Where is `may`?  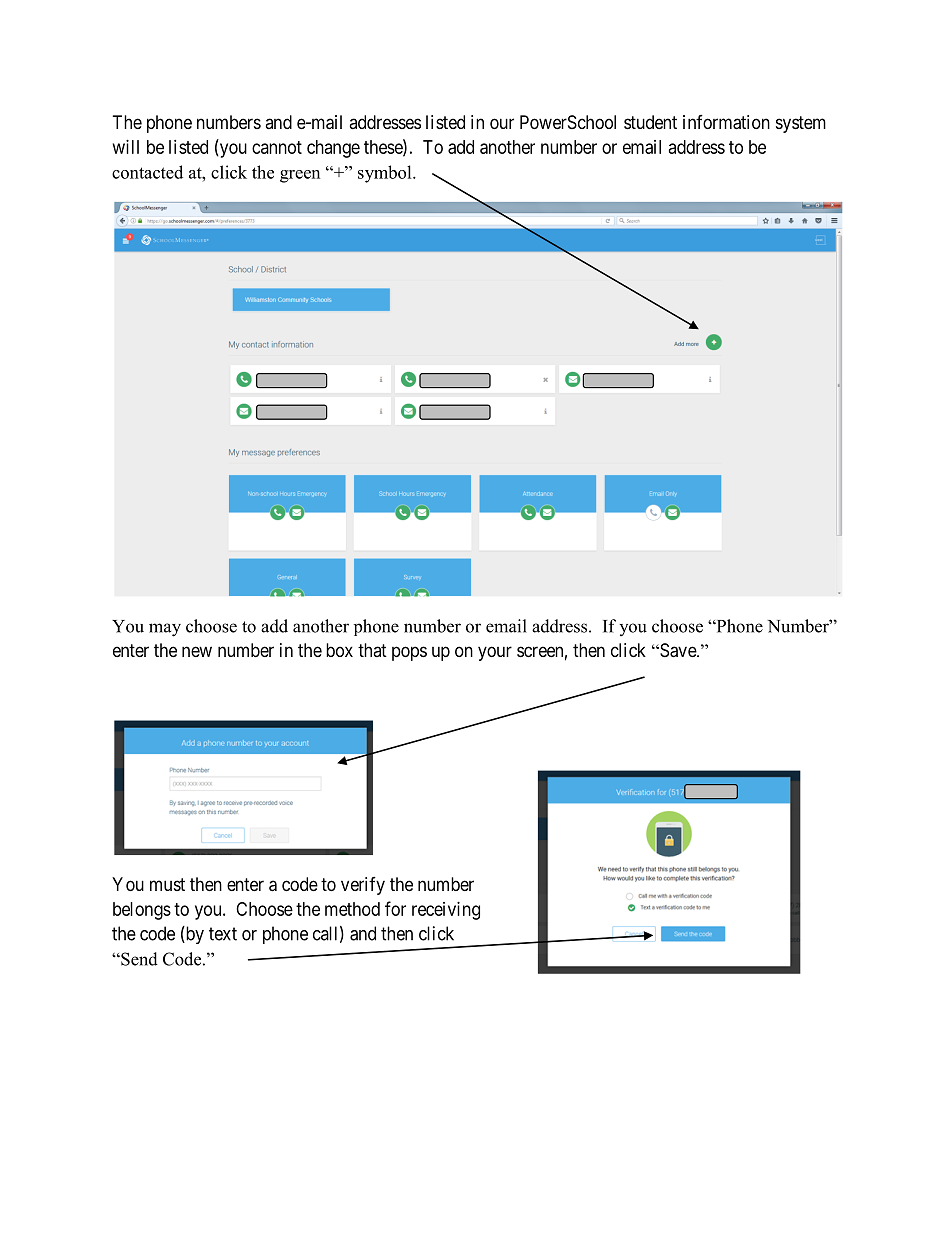 may is located at coordinates (165, 630).
